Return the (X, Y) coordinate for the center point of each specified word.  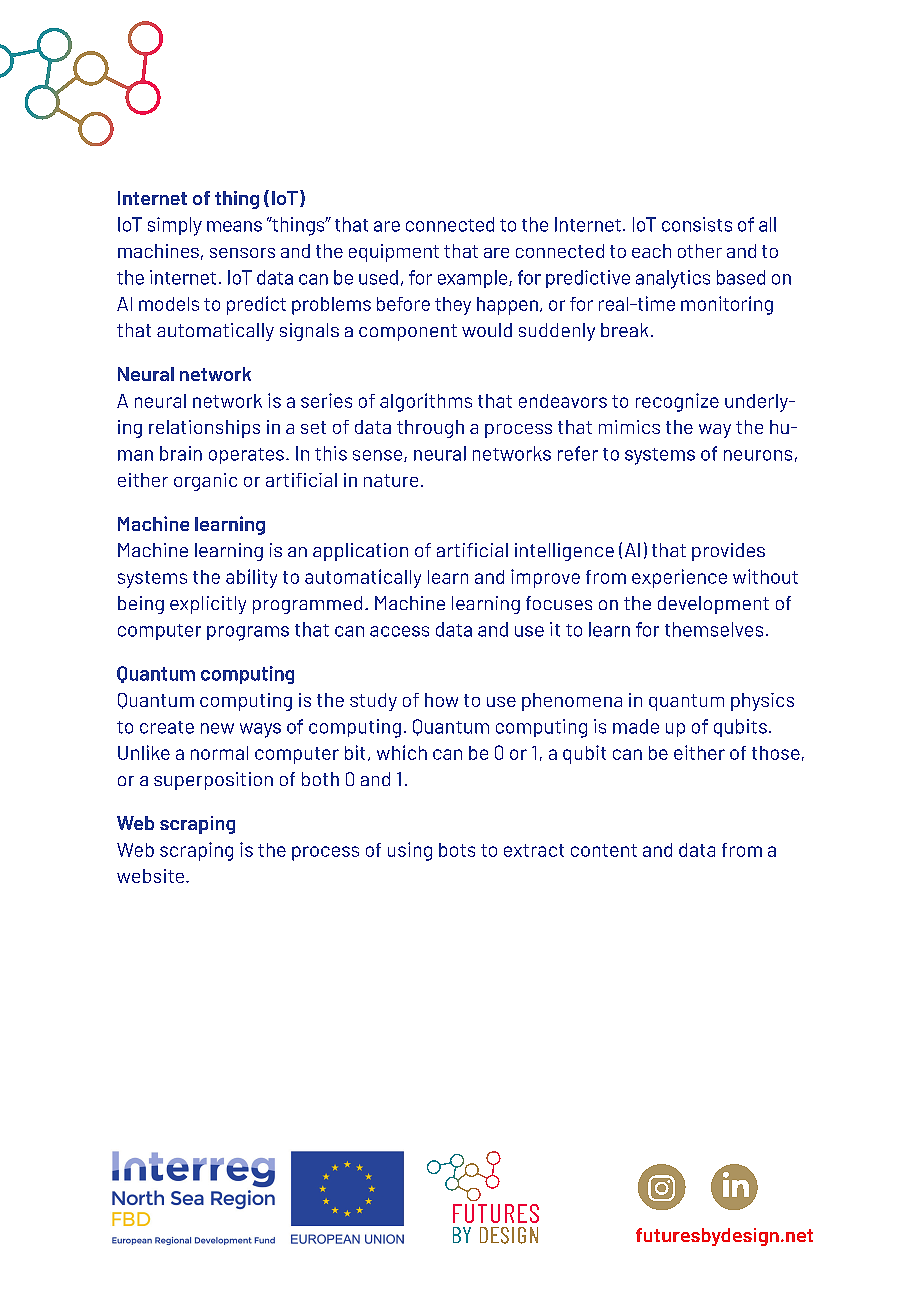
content (604, 850)
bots (457, 850)
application (360, 552)
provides (728, 552)
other (700, 251)
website (150, 876)
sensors (242, 253)
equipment (394, 253)
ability (251, 578)
